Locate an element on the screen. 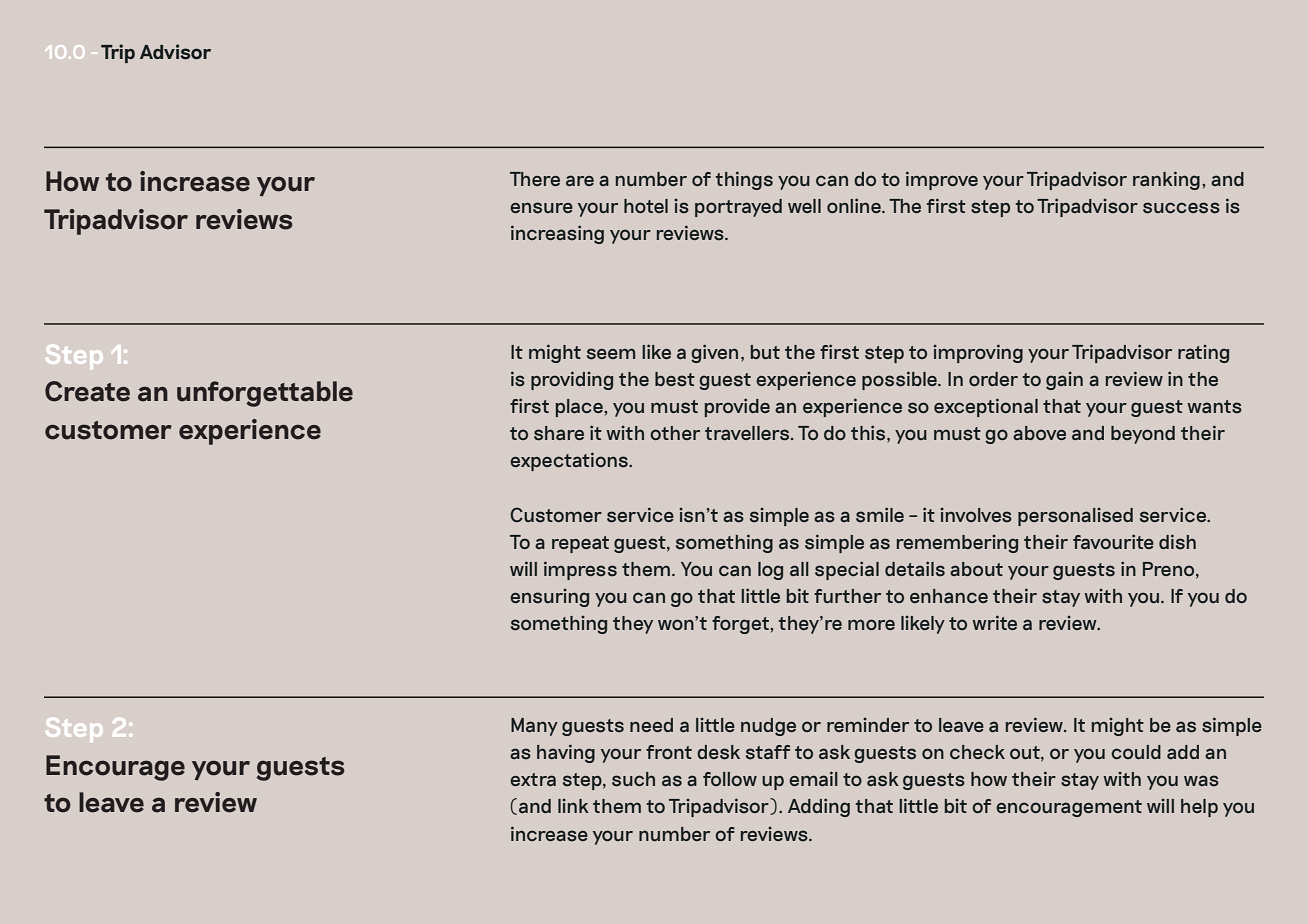 This screenshot has height=924, width=1308. repeat is located at coordinates (580, 544).
